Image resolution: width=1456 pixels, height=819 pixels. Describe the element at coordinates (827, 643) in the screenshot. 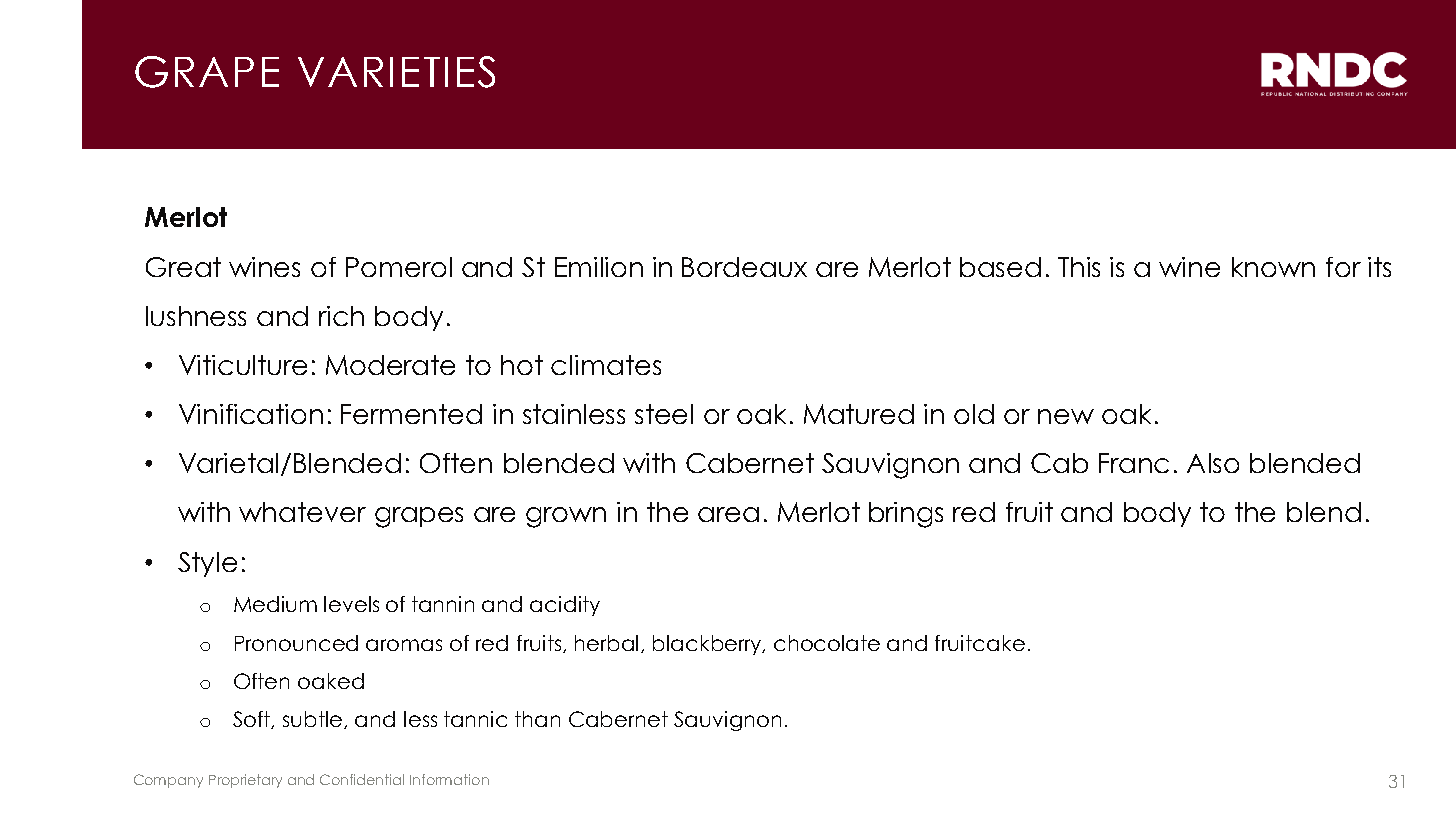

I see `chocolate` at that location.
